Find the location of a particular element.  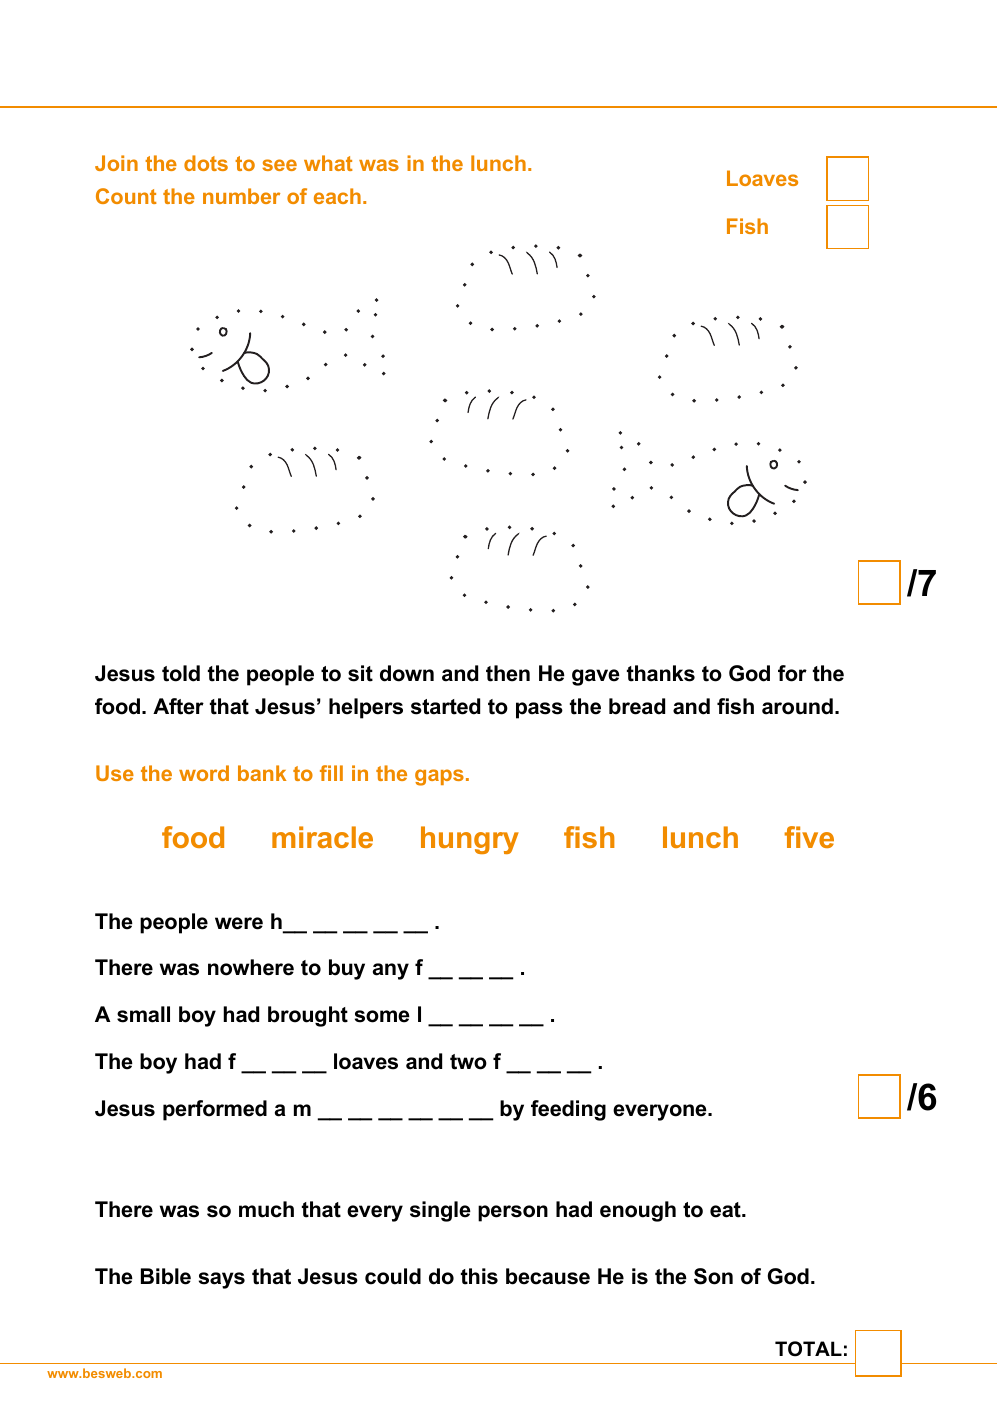

number is located at coordinates (241, 196).
